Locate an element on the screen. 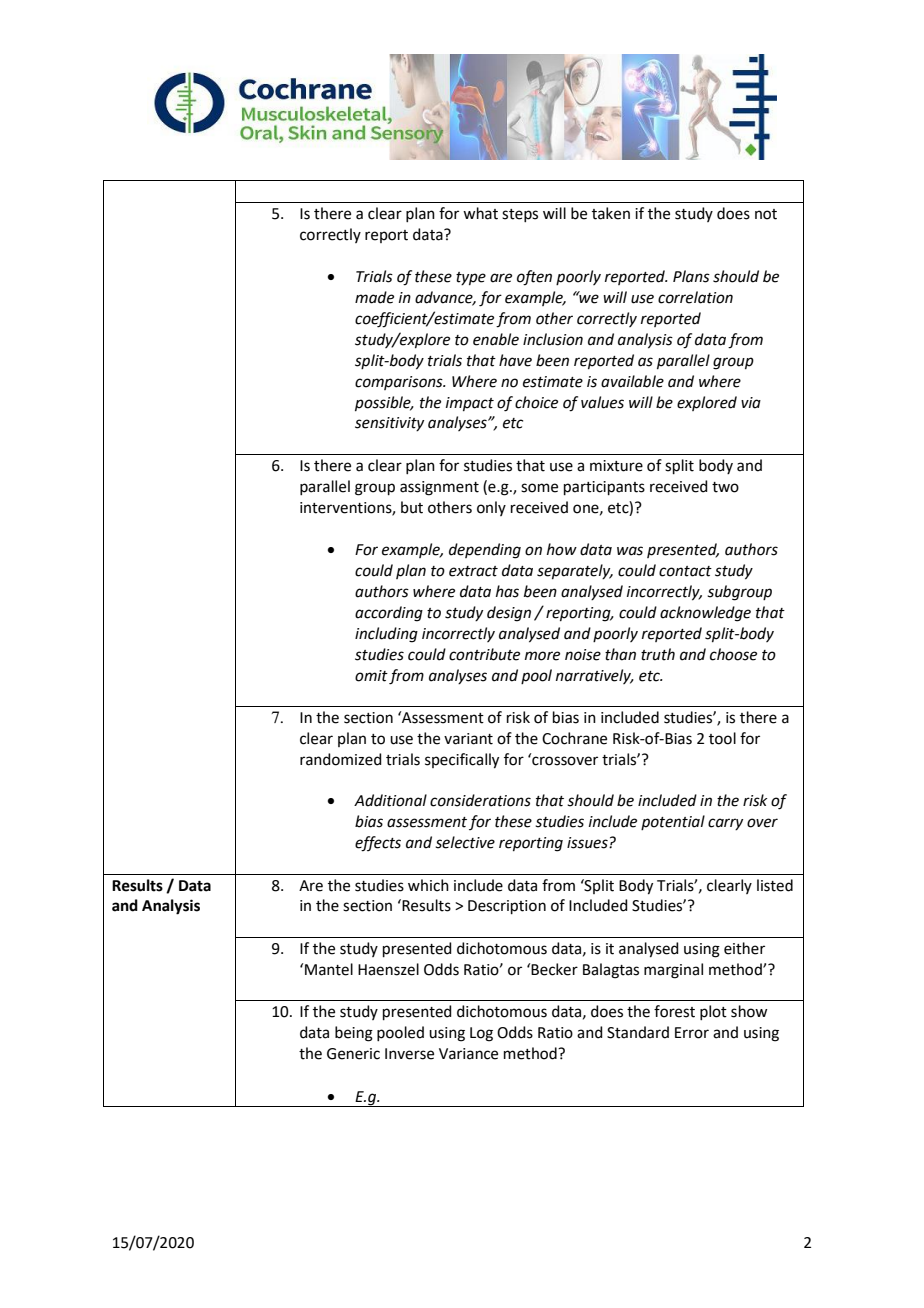 This screenshot has width=924, height=1308. plot is located at coordinates (713, 1012).
